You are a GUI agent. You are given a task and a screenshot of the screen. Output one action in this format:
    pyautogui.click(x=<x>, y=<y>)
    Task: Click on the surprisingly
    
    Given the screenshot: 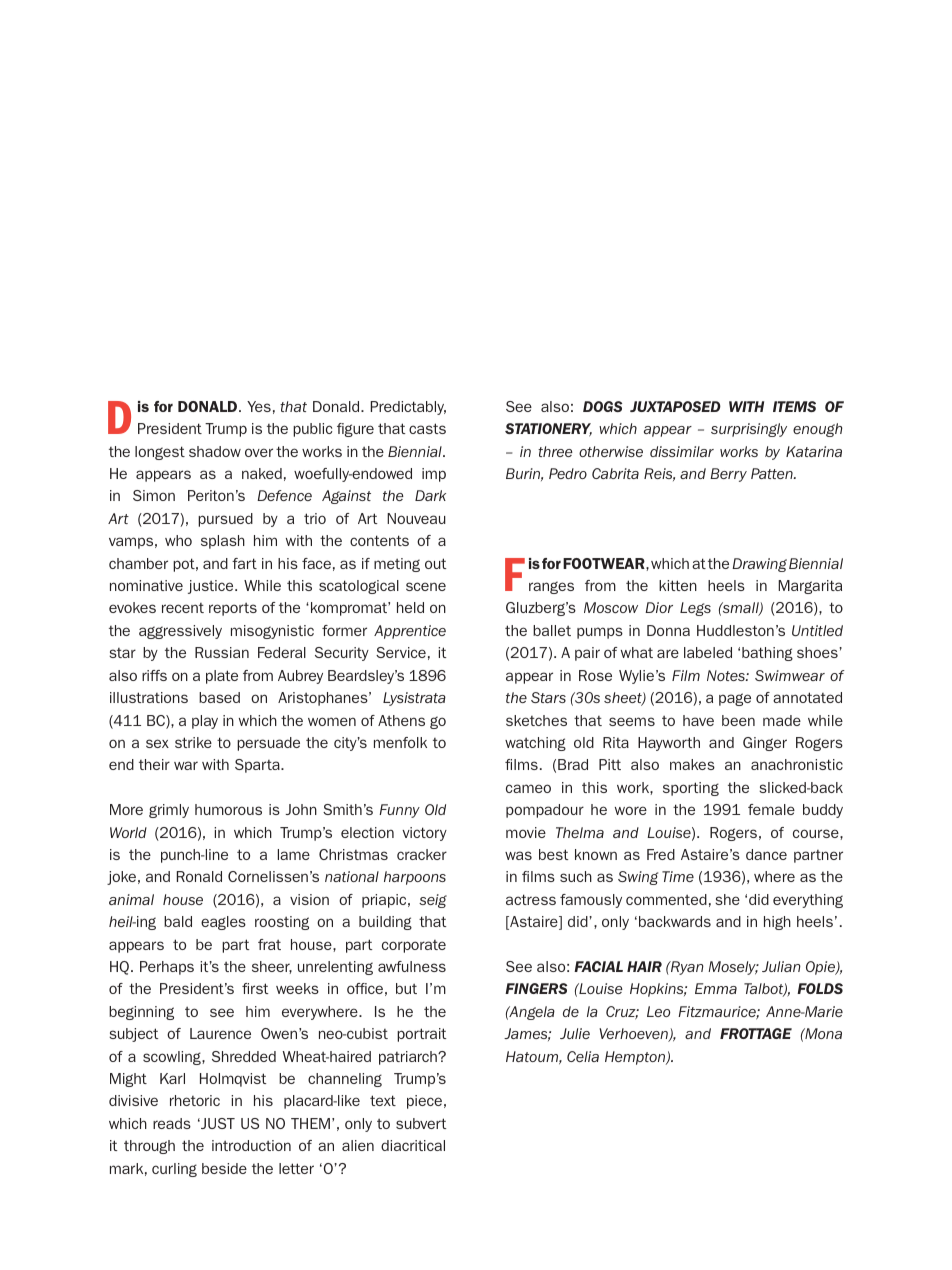 What is the action you would take?
    pyautogui.click(x=749, y=430)
